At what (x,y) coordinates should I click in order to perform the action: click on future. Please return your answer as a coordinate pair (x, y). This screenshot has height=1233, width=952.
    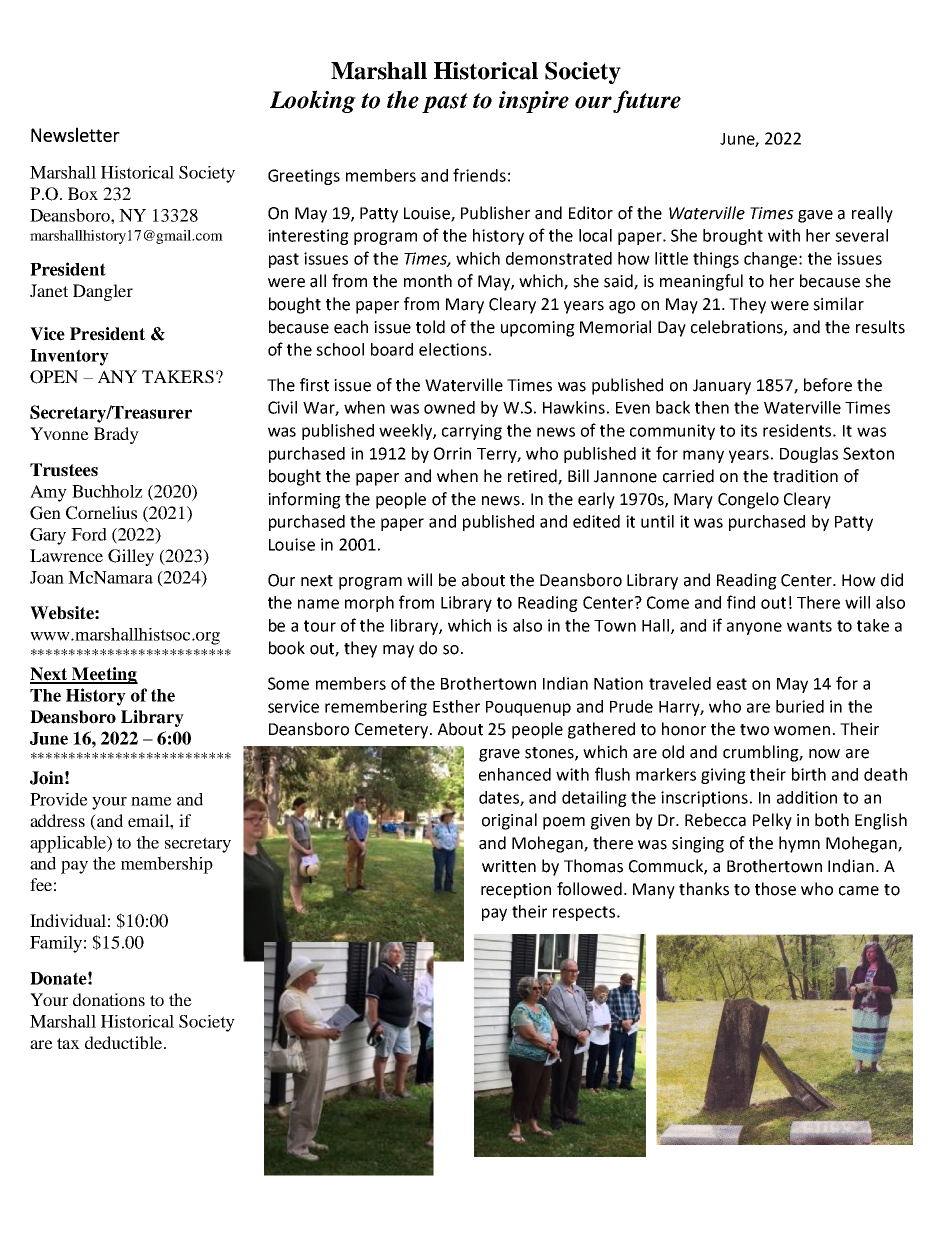
    Looking at the image, I should click on (647, 101).
